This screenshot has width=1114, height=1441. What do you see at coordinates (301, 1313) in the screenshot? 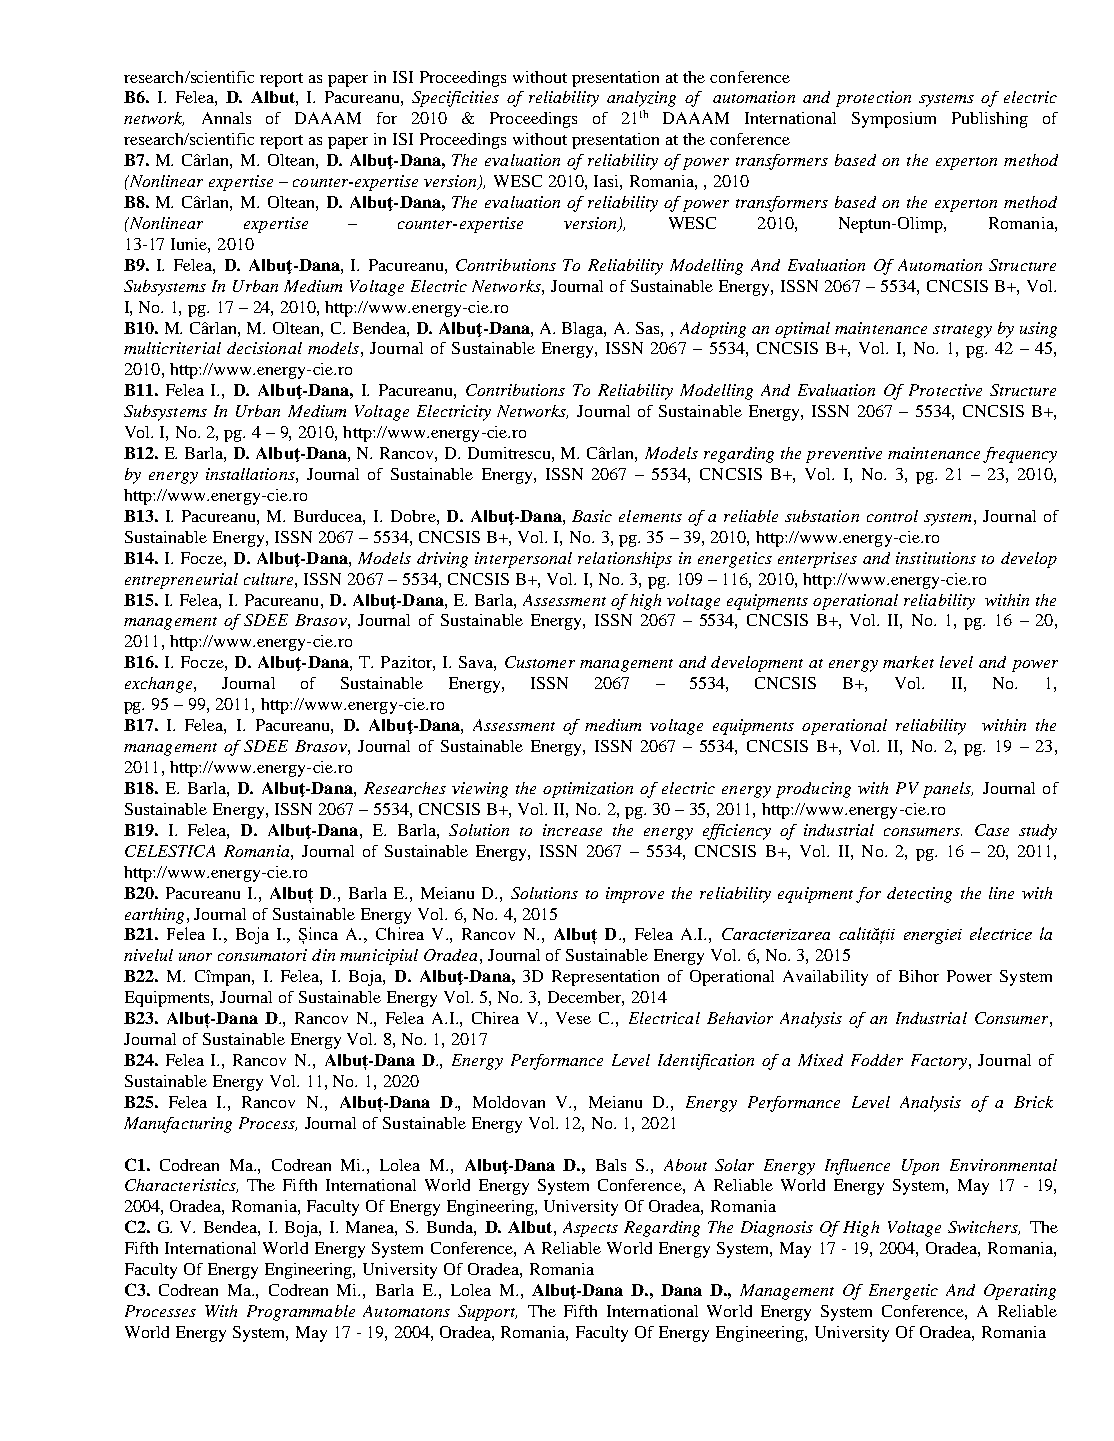
I see `Programmable` at bounding box center [301, 1313].
